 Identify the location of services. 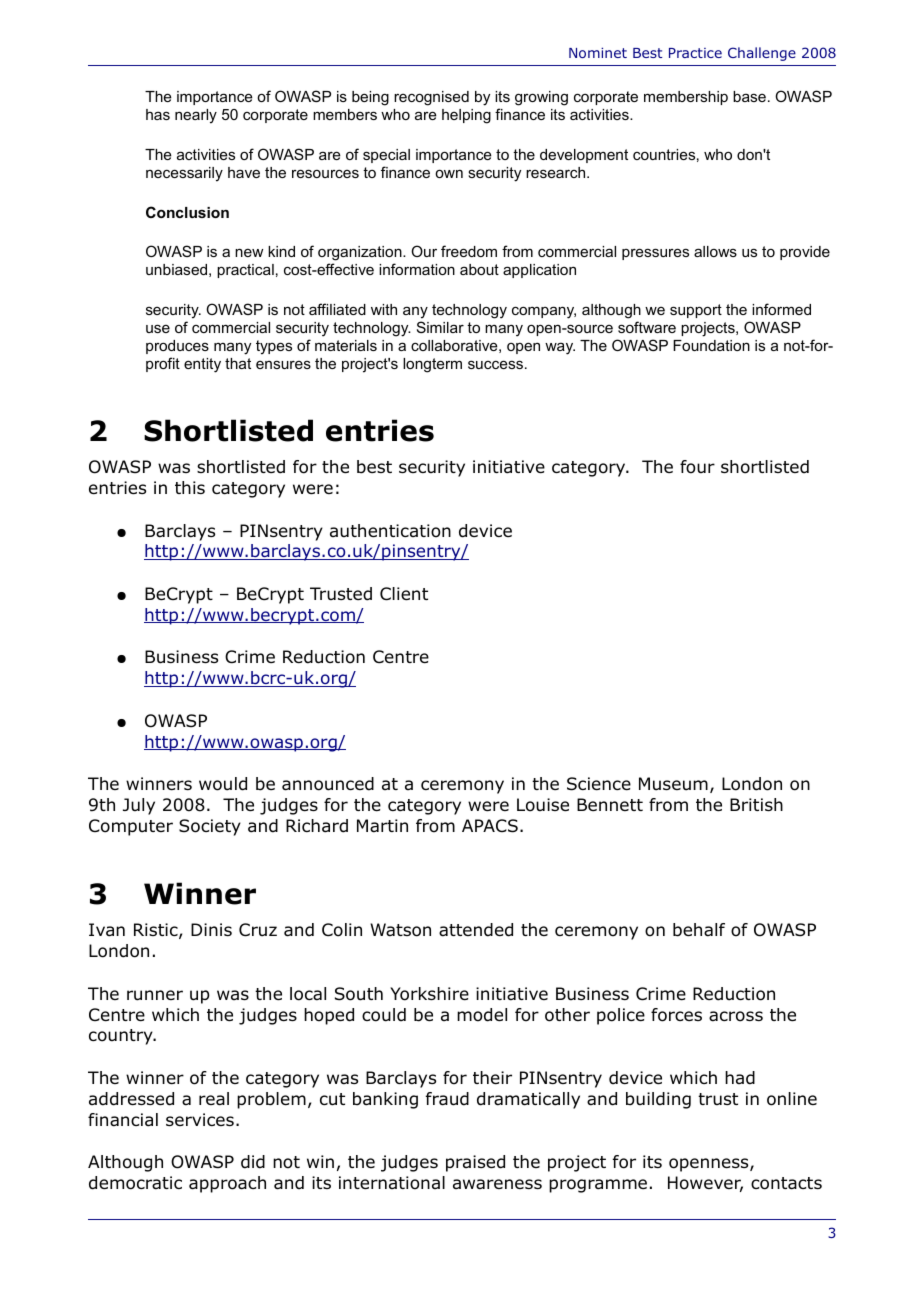
(200, 1119).
